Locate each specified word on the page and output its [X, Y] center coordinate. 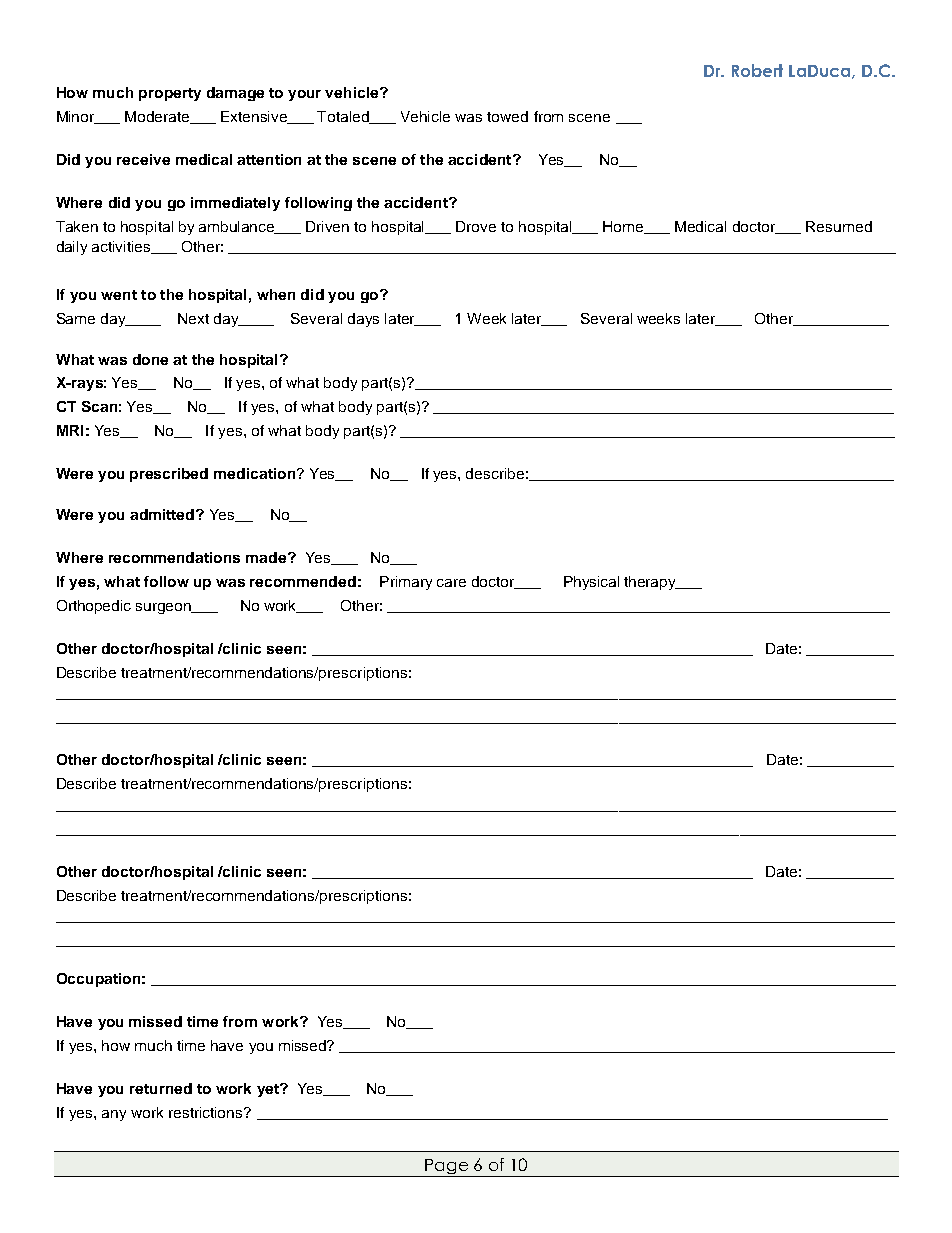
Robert [757, 70]
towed [507, 116]
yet [269, 1090]
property [170, 94]
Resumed [839, 226]
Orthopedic [94, 607]
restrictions [207, 1112]
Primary [406, 583]
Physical [591, 583]
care [451, 583]
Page [446, 1168]
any [114, 1115]
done [150, 359]
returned [161, 1088]
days [363, 320]
